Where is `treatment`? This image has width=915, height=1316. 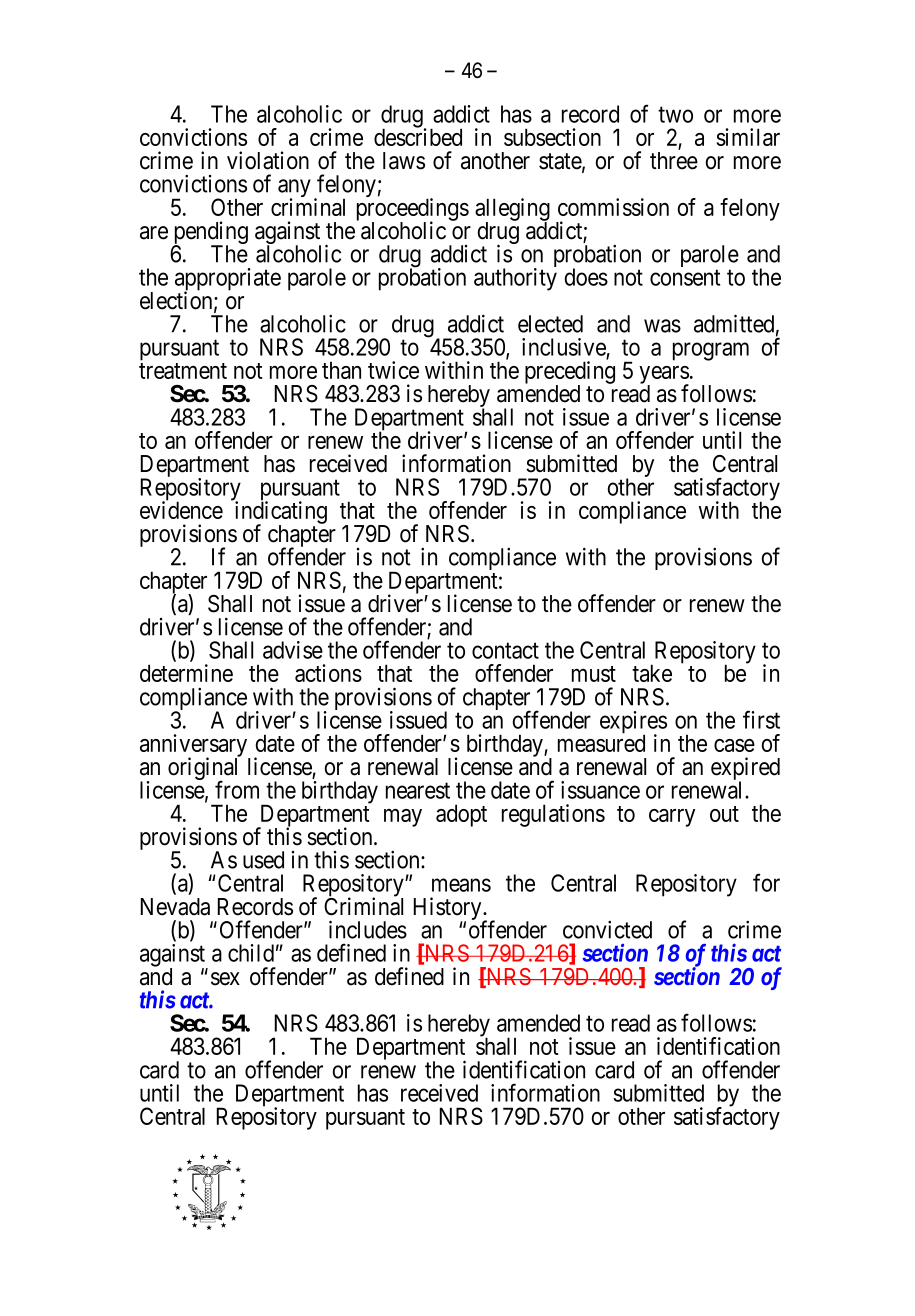
treatment is located at coordinates (183, 371).
